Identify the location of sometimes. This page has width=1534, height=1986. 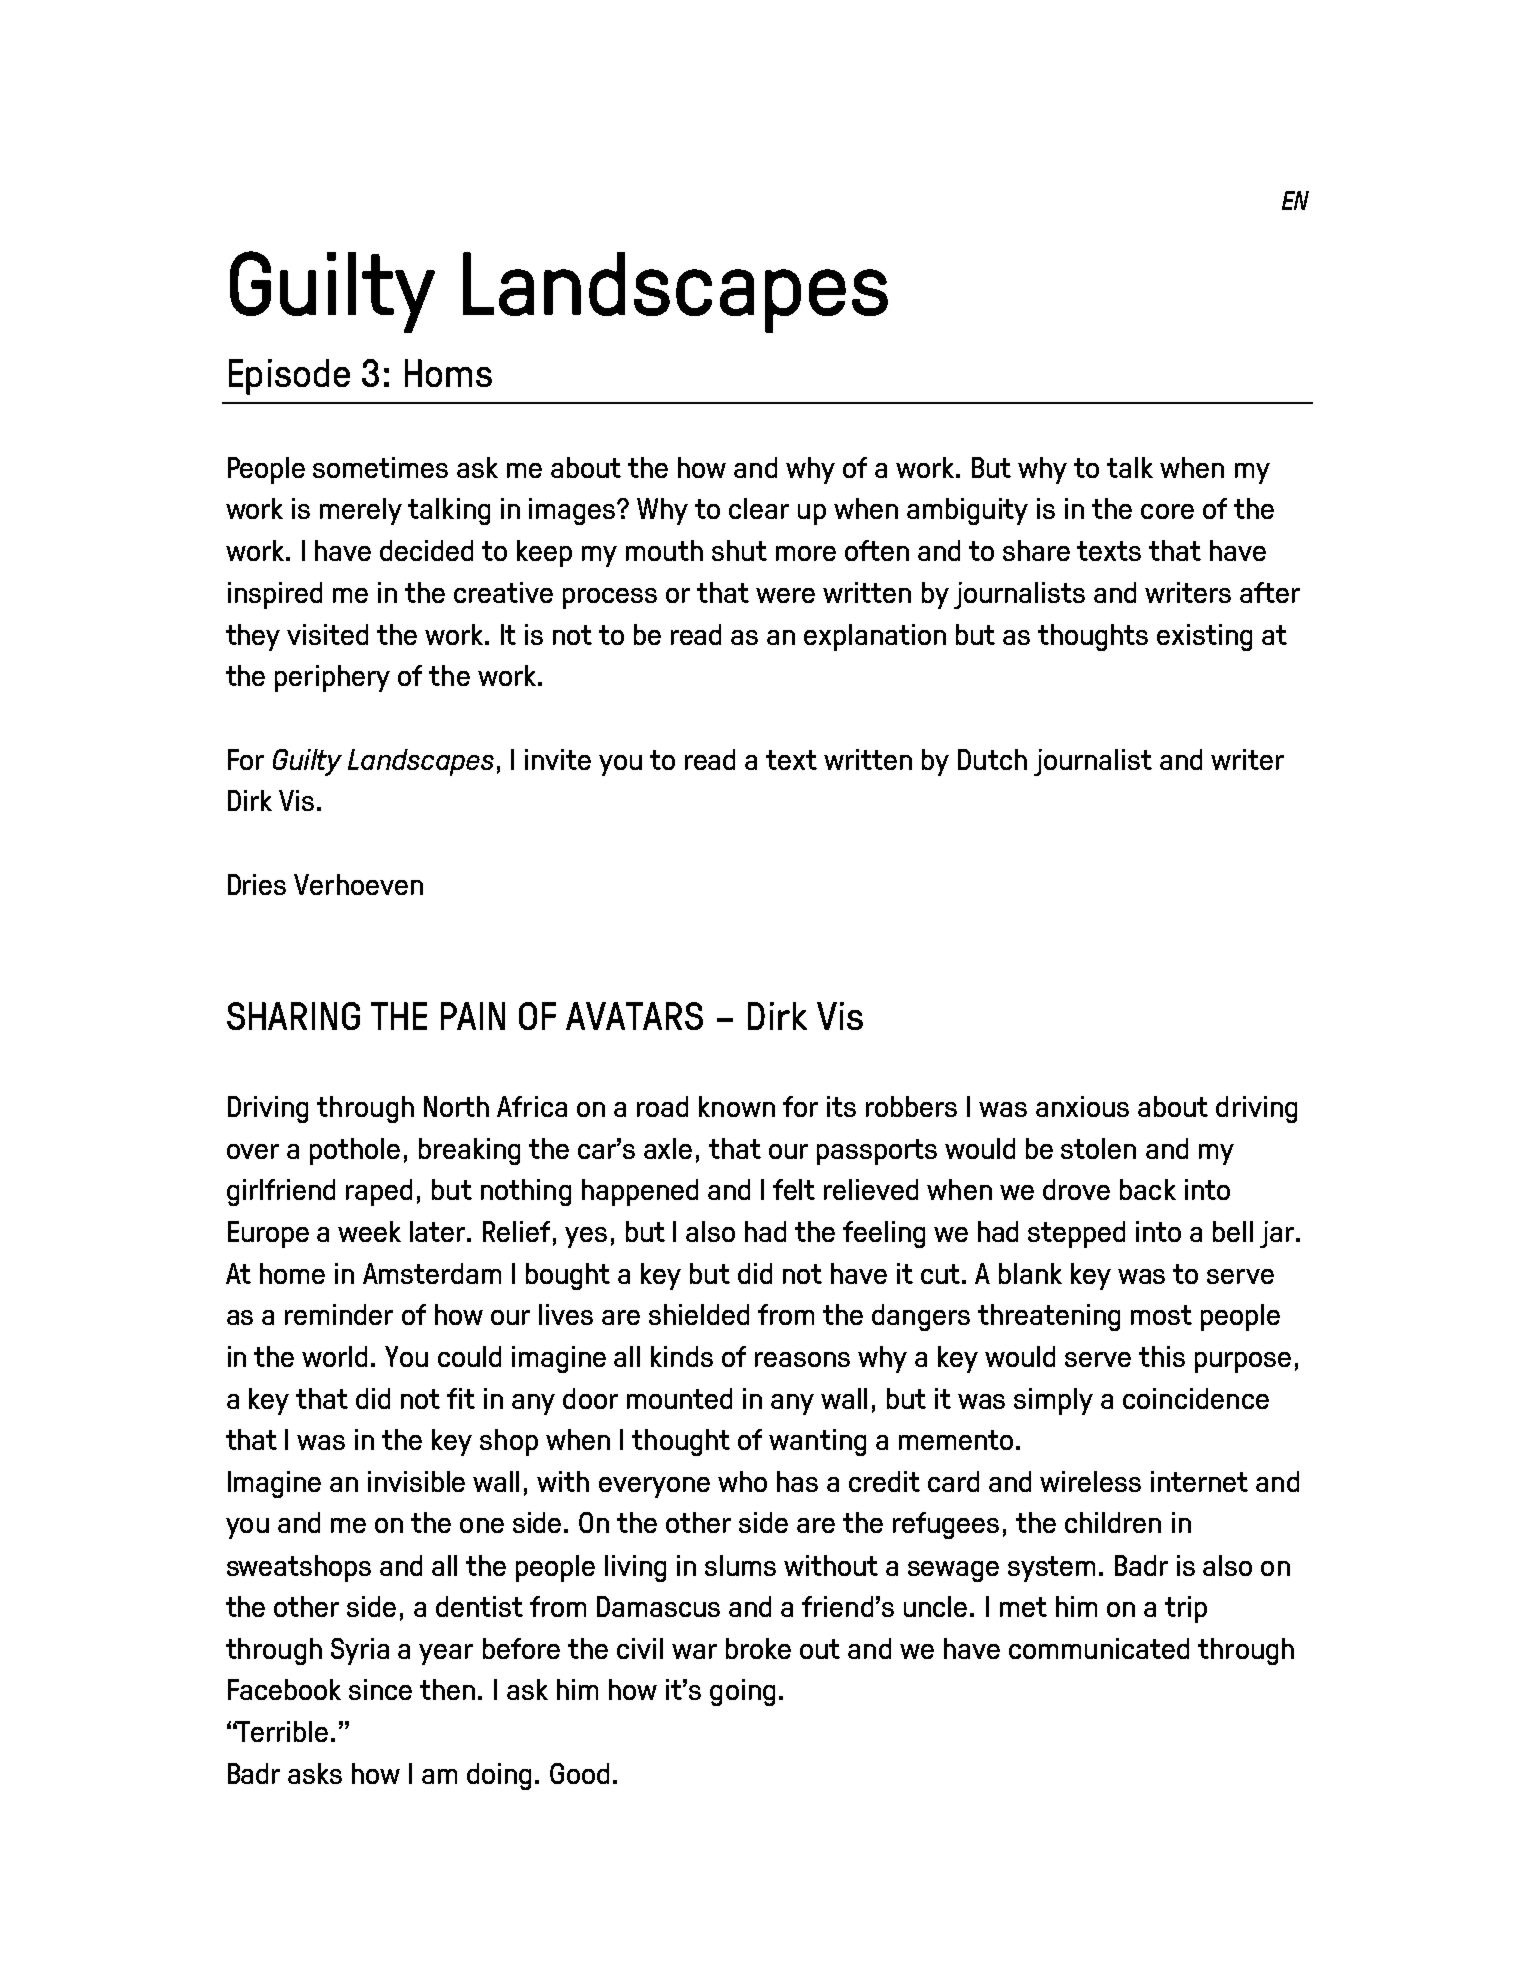
(380, 467).
